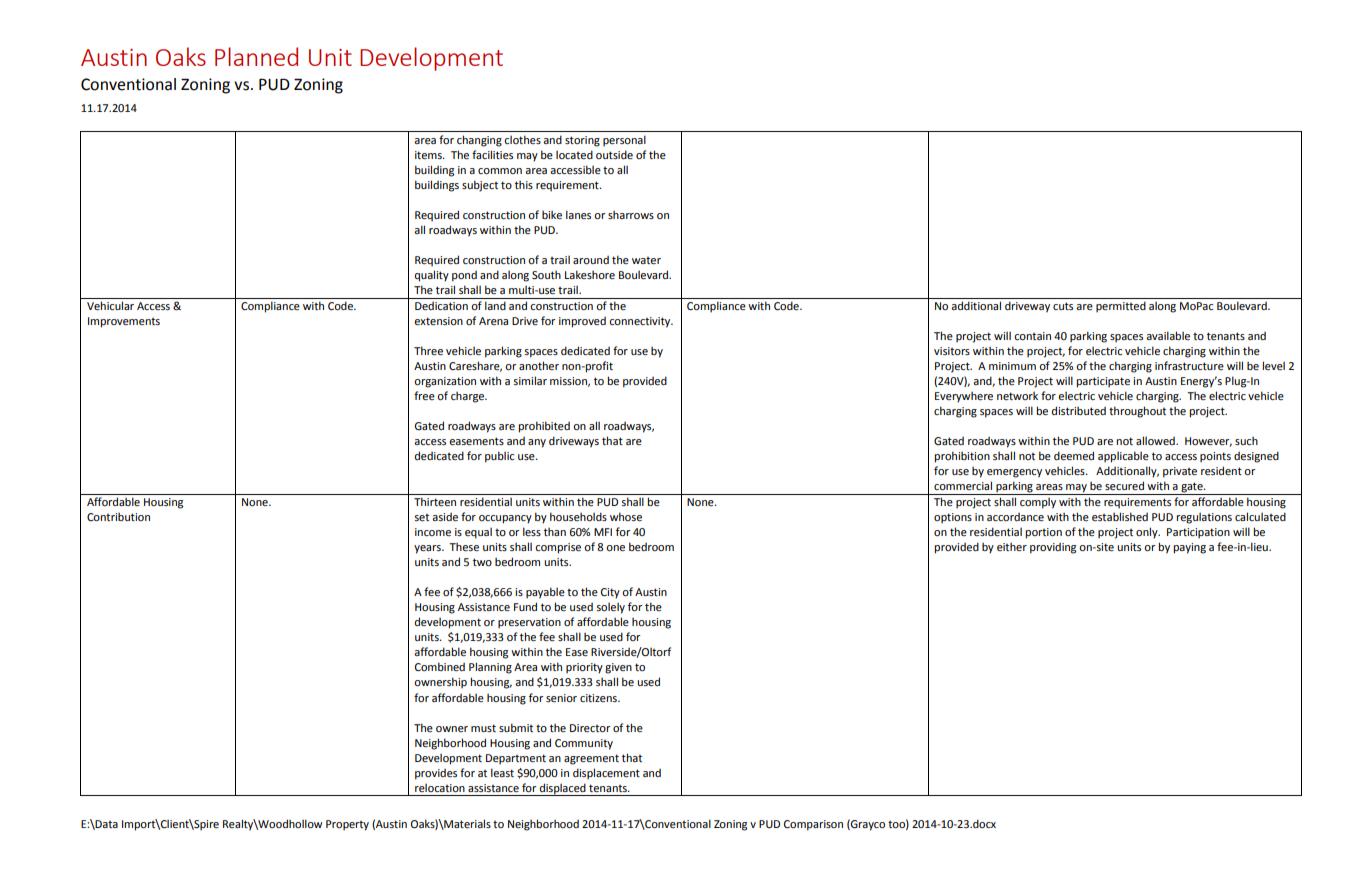 The image size is (1372, 887). I want to click on personal, so click(624, 141).
